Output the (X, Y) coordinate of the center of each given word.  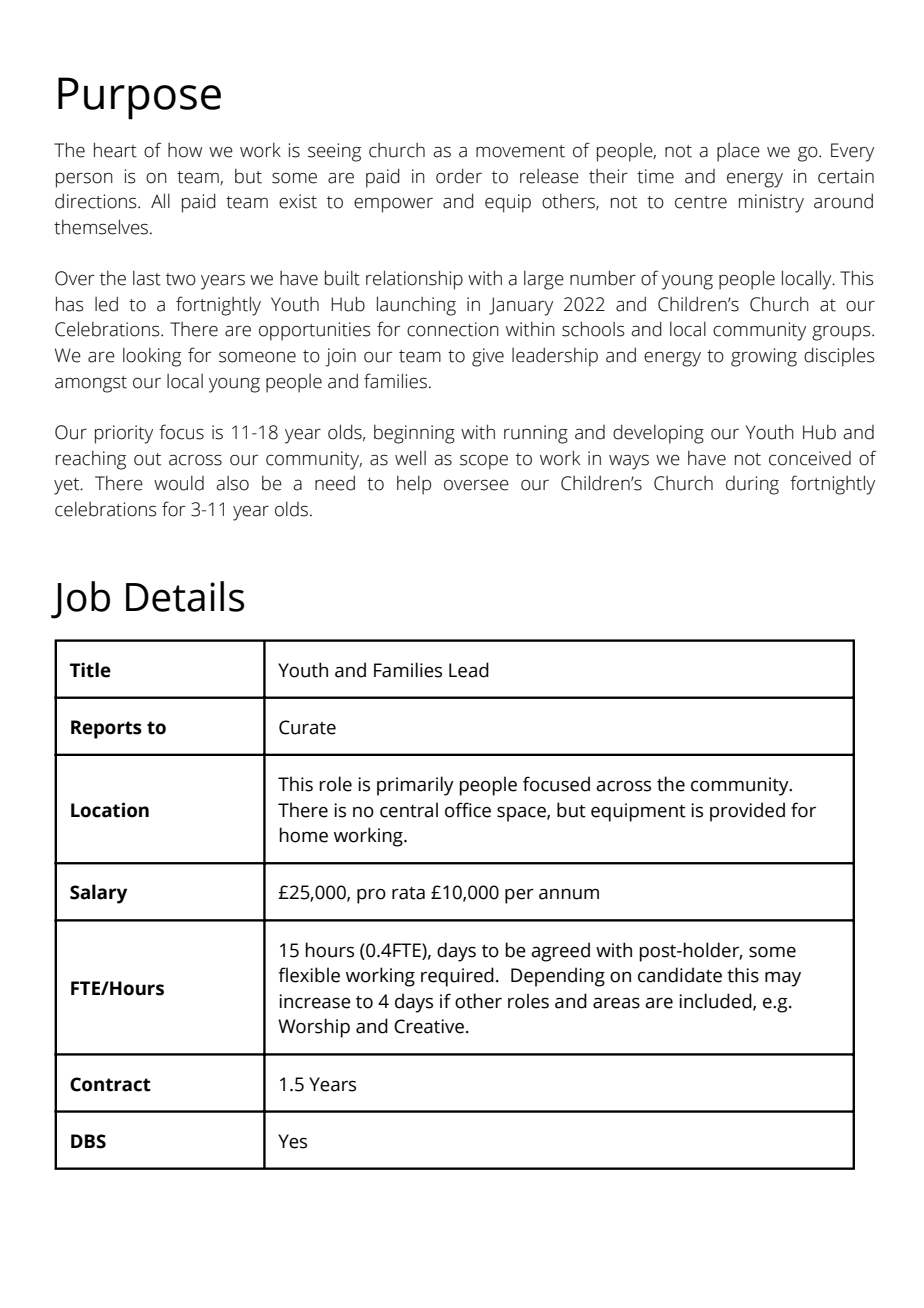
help (414, 485)
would (179, 483)
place (738, 152)
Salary (98, 894)
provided (747, 812)
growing (764, 357)
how (185, 150)
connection (453, 329)
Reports (106, 729)
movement (520, 151)
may (783, 979)
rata (408, 893)
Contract (110, 1084)
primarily (415, 786)
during (752, 485)
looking (152, 357)
